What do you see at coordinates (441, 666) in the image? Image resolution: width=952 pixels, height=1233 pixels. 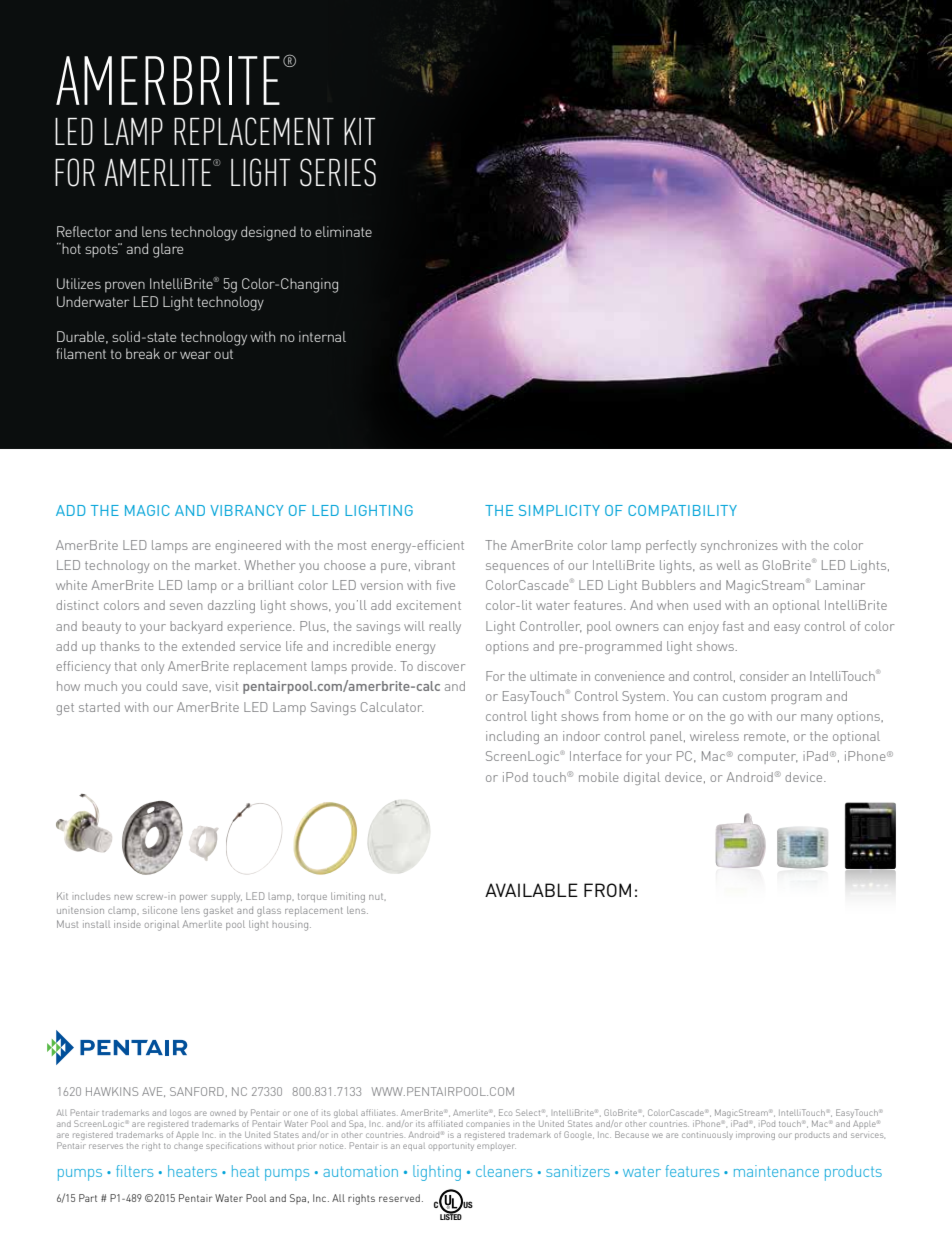 I see `discover` at bounding box center [441, 666].
